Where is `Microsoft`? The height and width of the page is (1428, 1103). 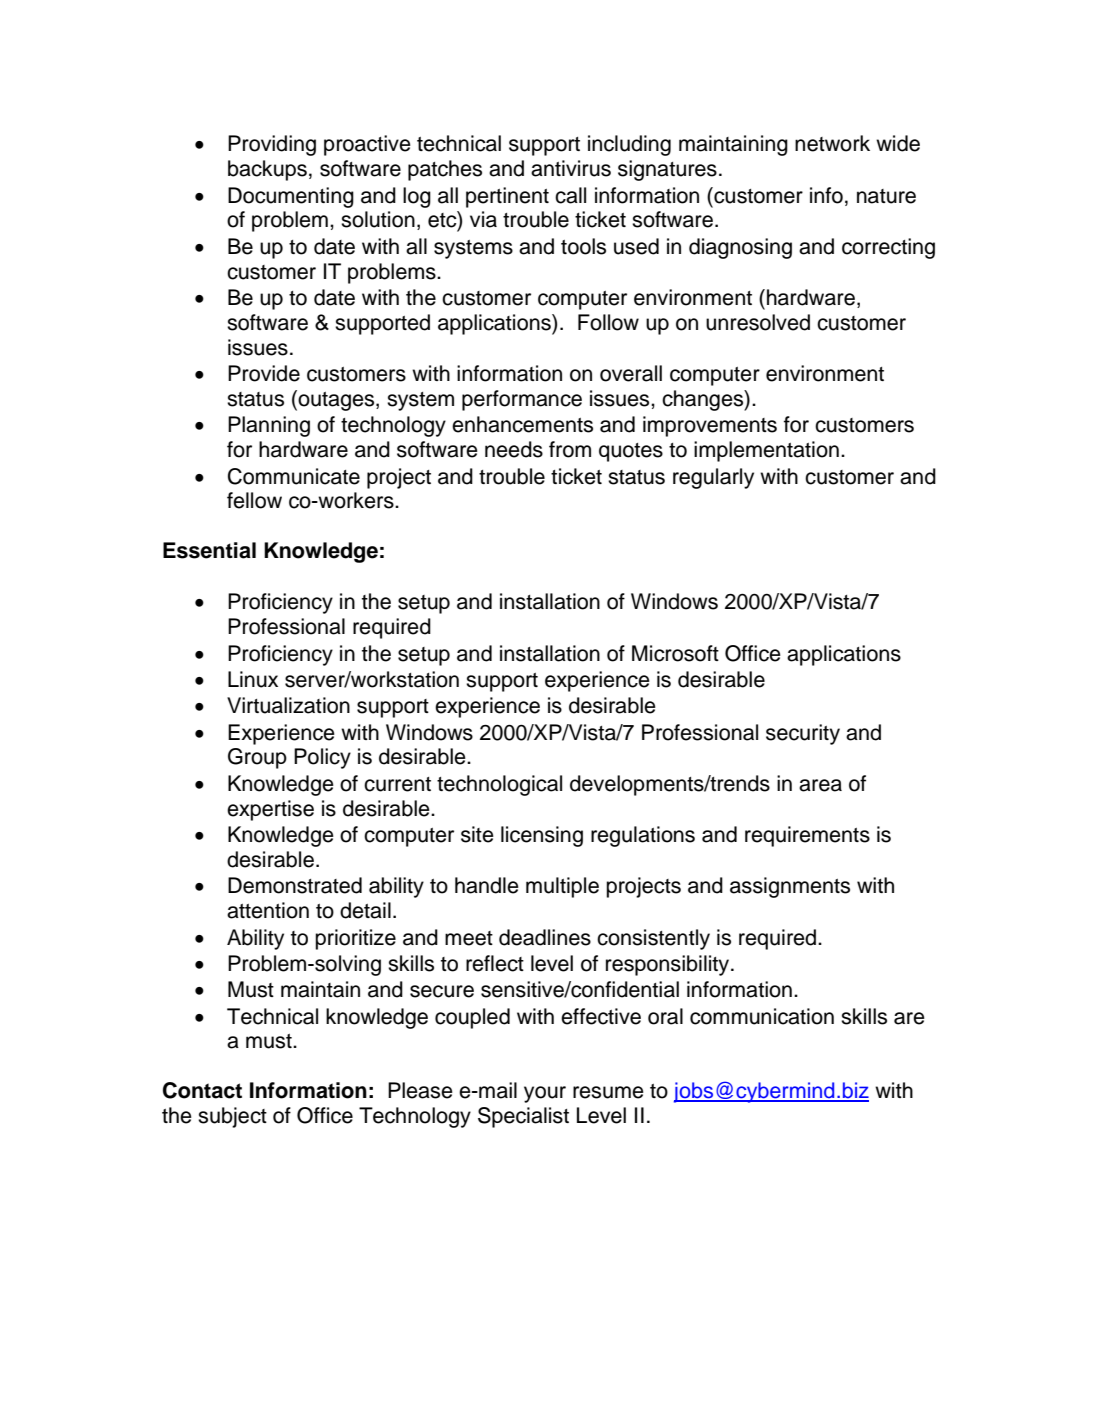 Microsoft is located at coordinates (675, 653).
